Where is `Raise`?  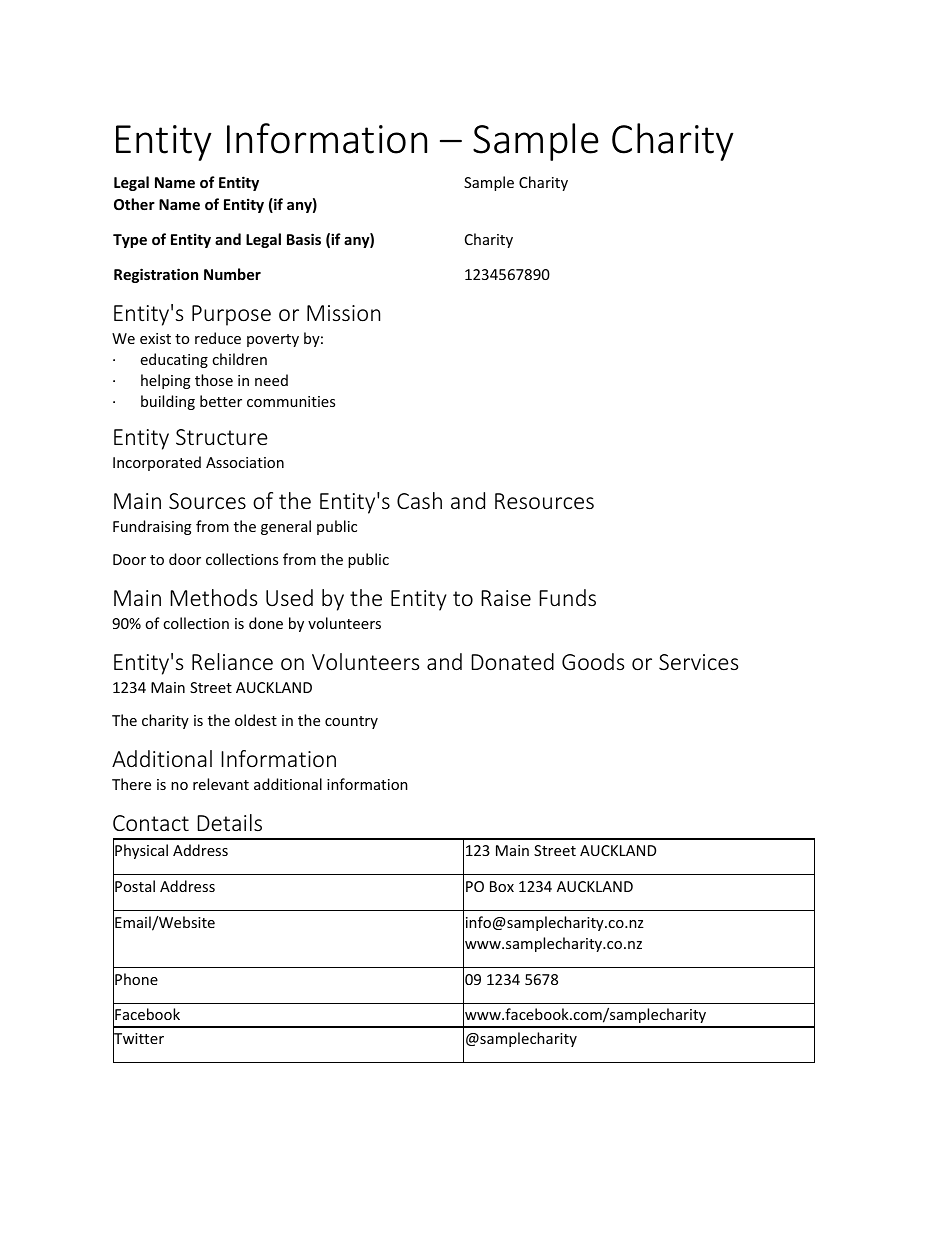 Raise is located at coordinates (506, 598).
